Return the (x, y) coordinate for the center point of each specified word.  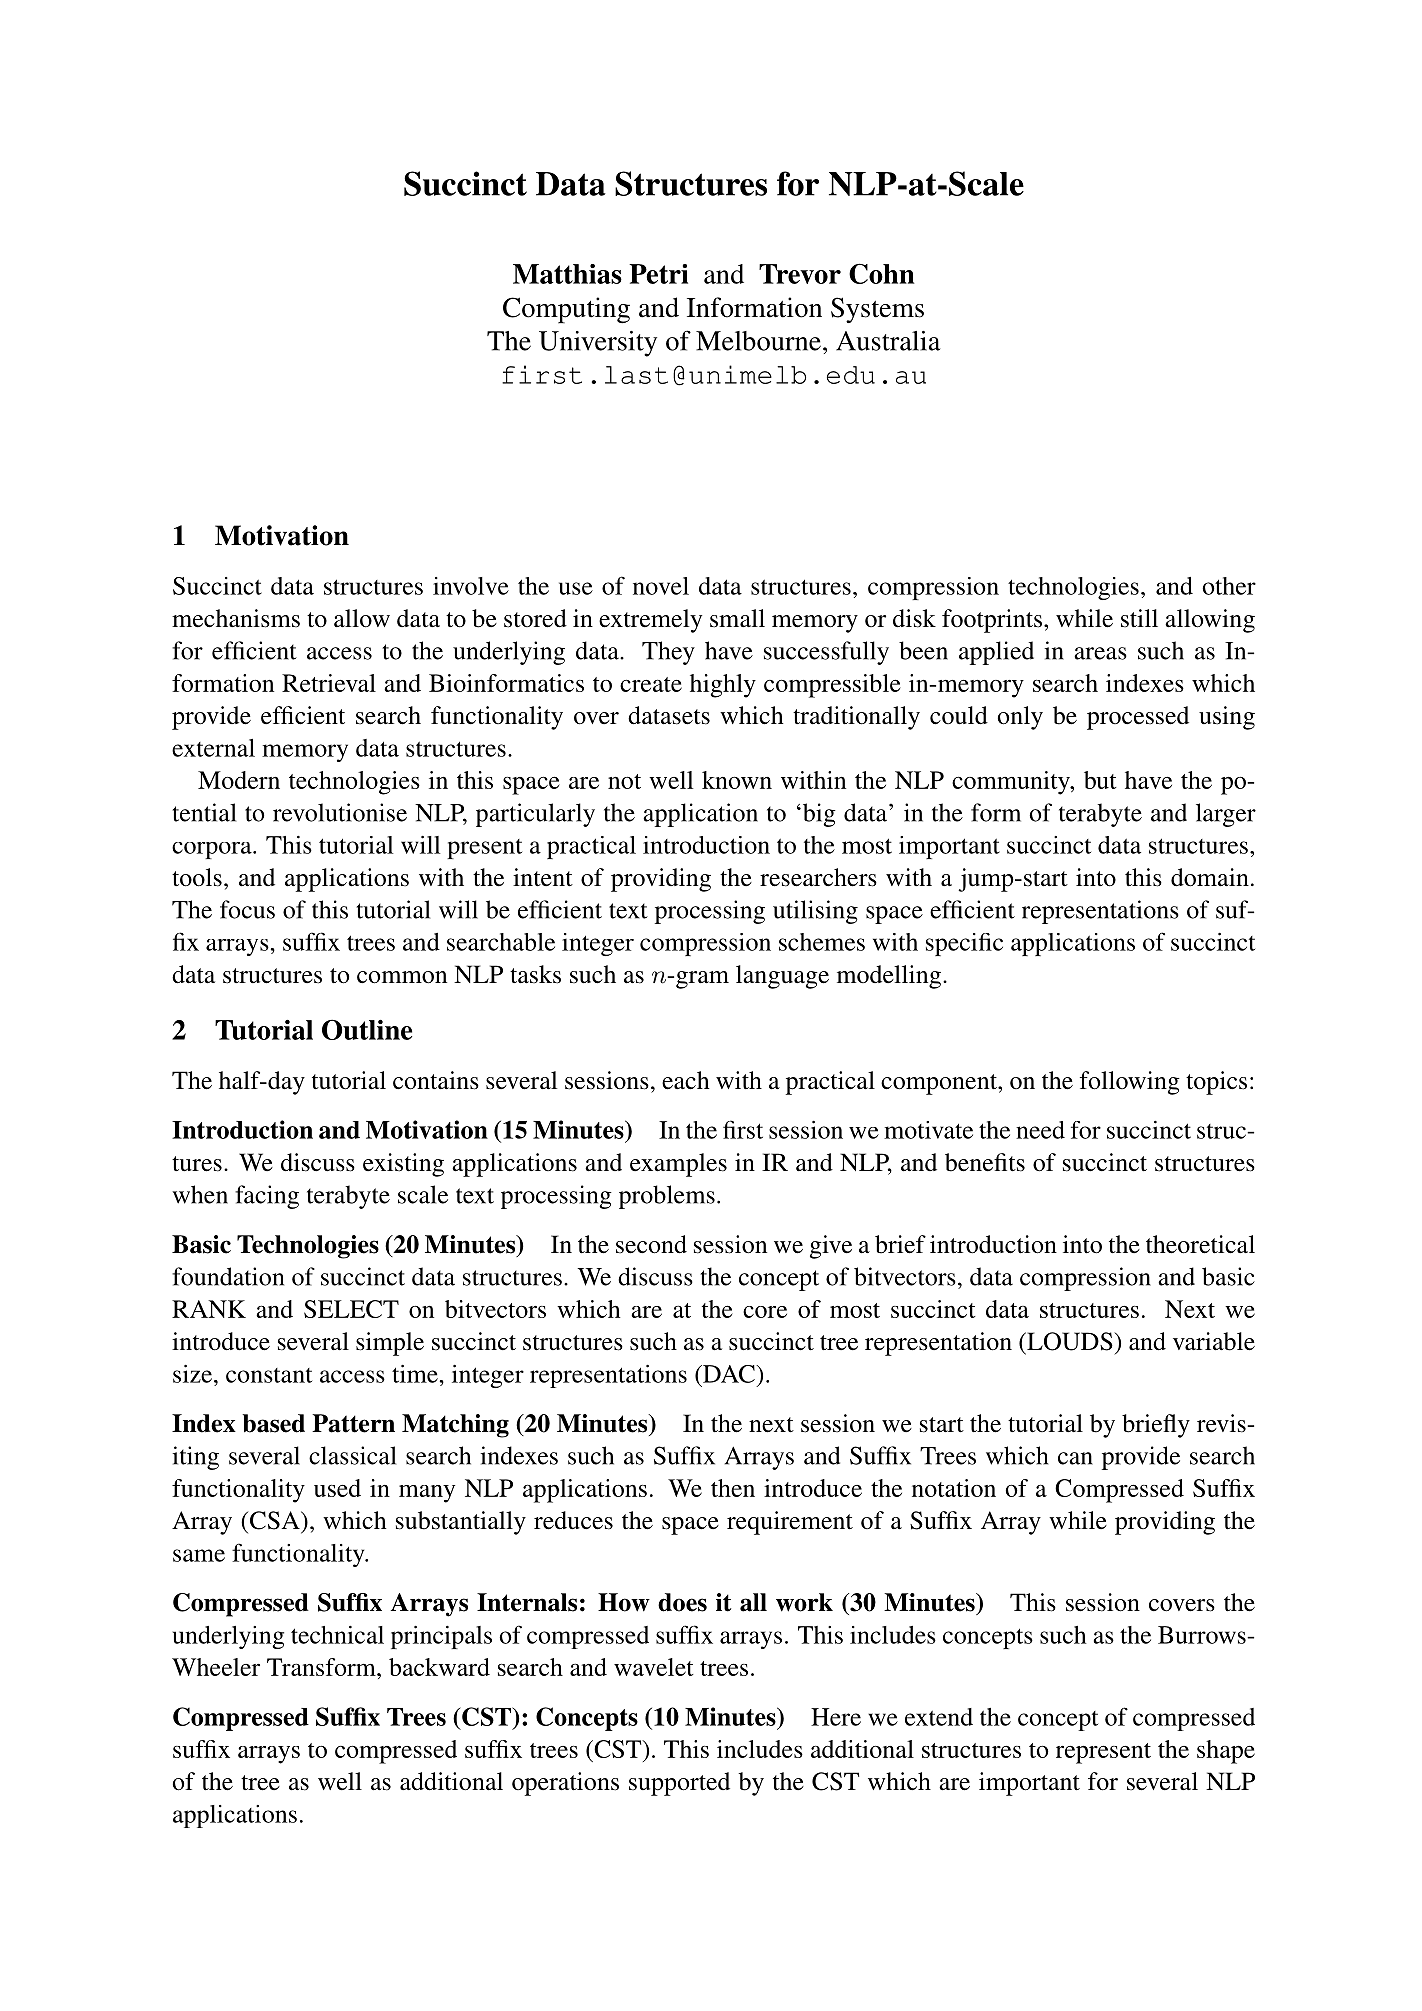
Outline (367, 1029)
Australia (888, 341)
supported (679, 1784)
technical (337, 1635)
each (686, 1080)
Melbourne (758, 341)
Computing (566, 310)
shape (1226, 1752)
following (1130, 1083)
